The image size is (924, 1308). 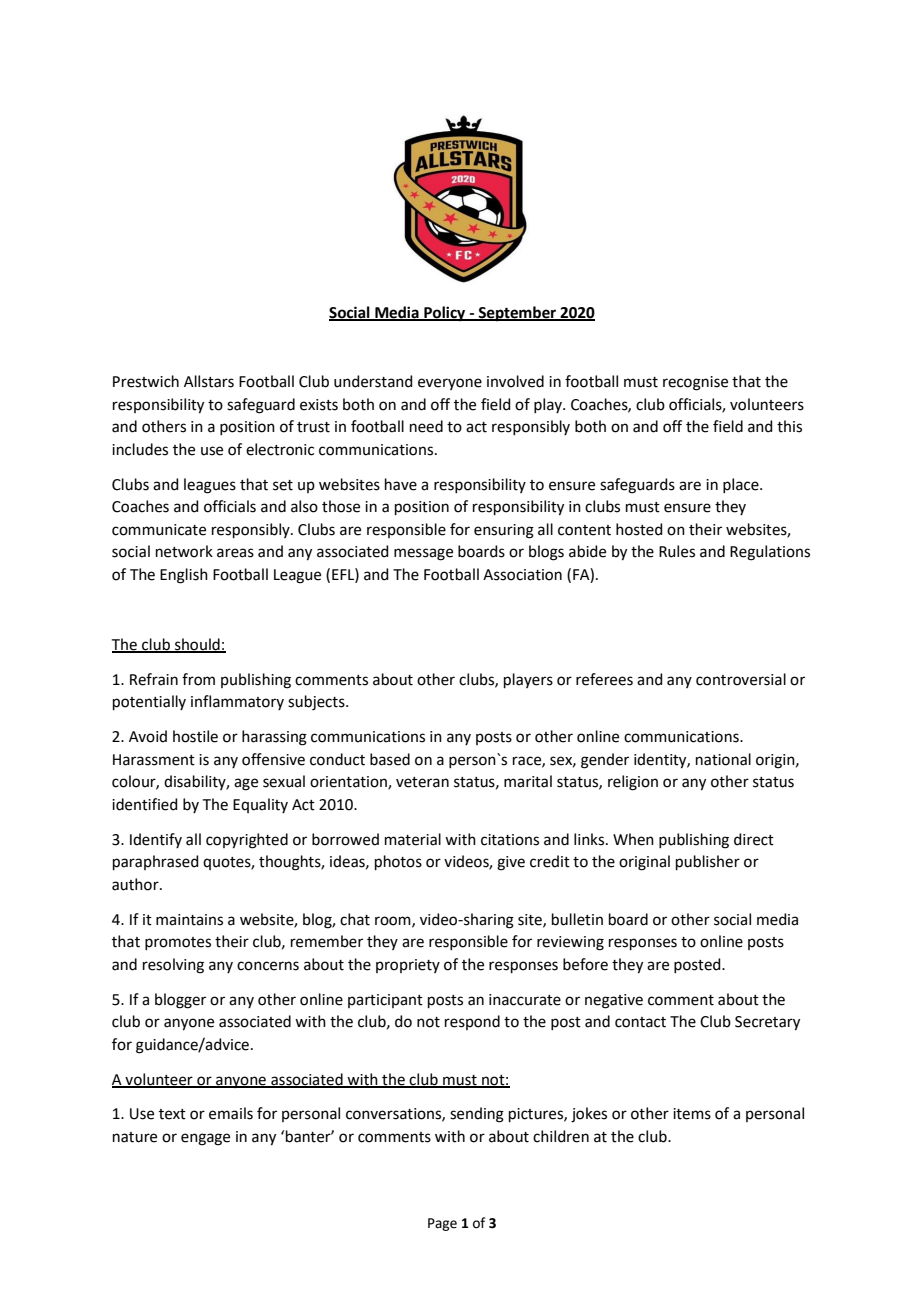 I want to click on national, so click(x=723, y=759).
